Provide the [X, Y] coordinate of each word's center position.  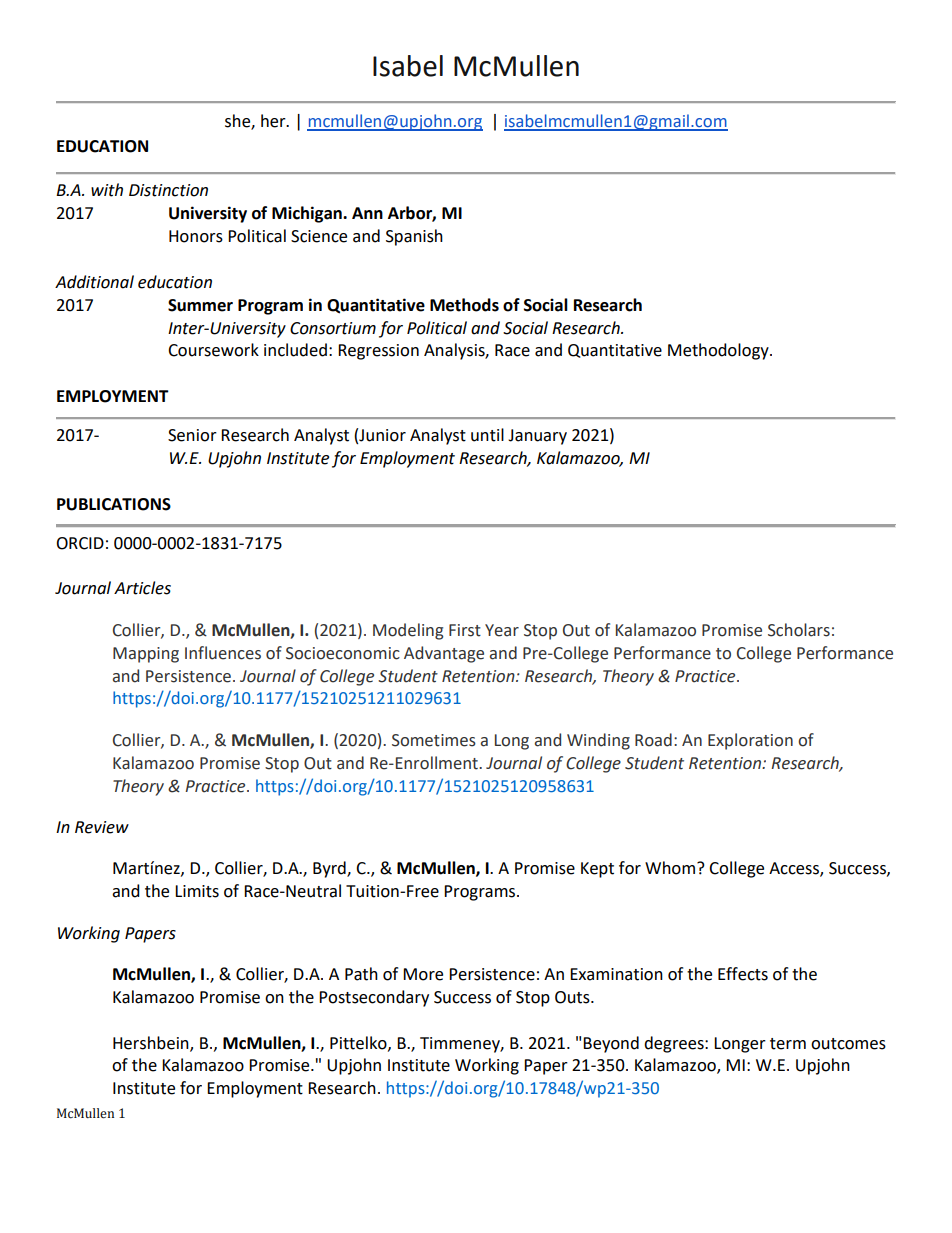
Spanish [414, 237]
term [788, 1044]
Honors [196, 236]
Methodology [719, 351]
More [423, 974]
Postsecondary [374, 998]
